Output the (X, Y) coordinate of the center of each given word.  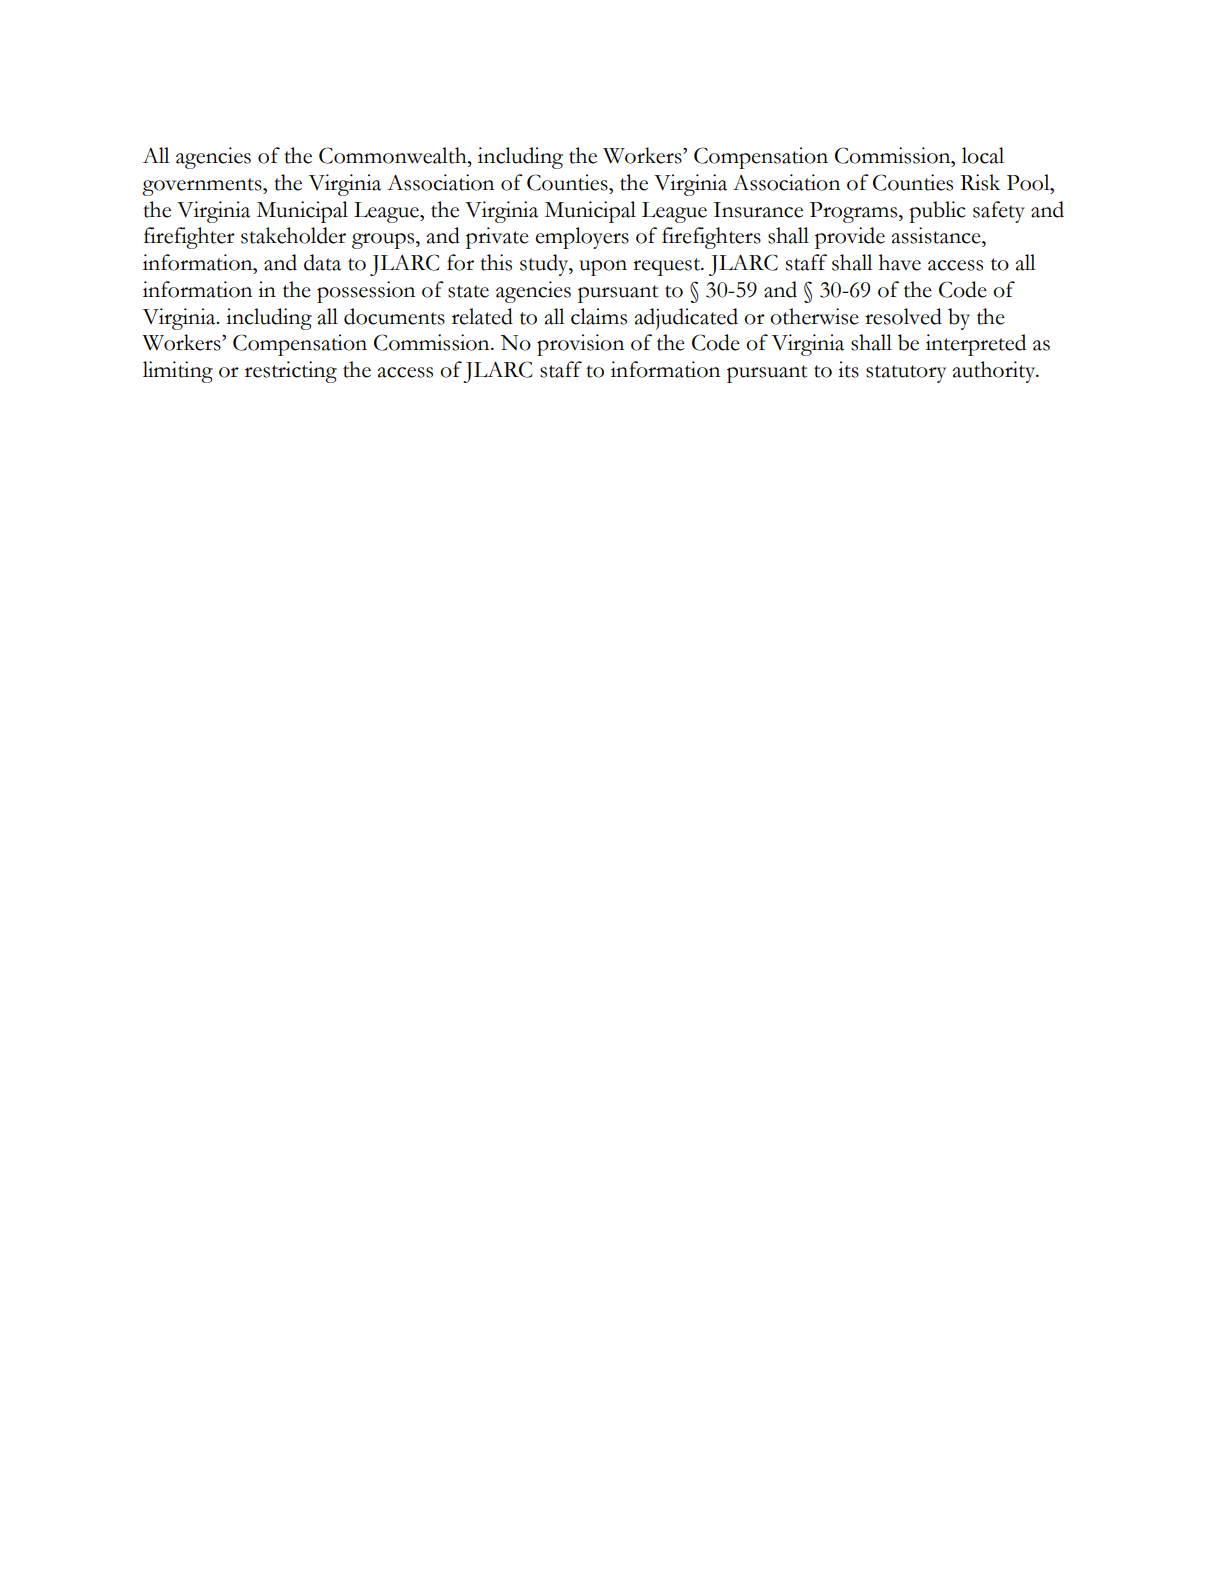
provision (580, 345)
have (900, 262)
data (322, 262)
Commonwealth (394, 155)
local (983, 155)
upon (603, 268)
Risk (980, 182)
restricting (291, 372)
